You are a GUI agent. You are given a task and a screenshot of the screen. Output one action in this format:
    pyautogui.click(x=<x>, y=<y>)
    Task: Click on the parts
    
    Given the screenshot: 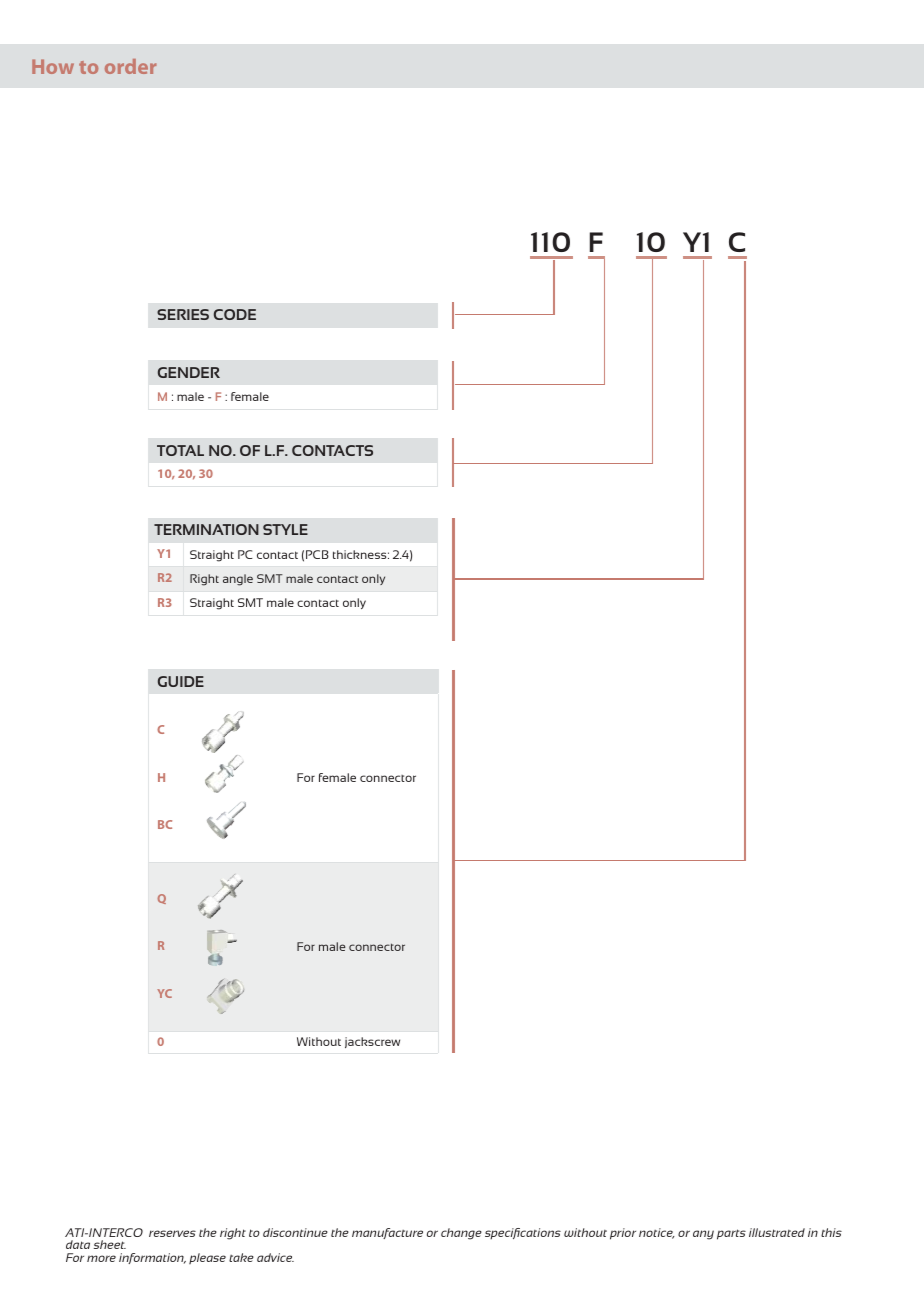 What is the action you would take?
    pyautogui.click(x=731, y=1234)
